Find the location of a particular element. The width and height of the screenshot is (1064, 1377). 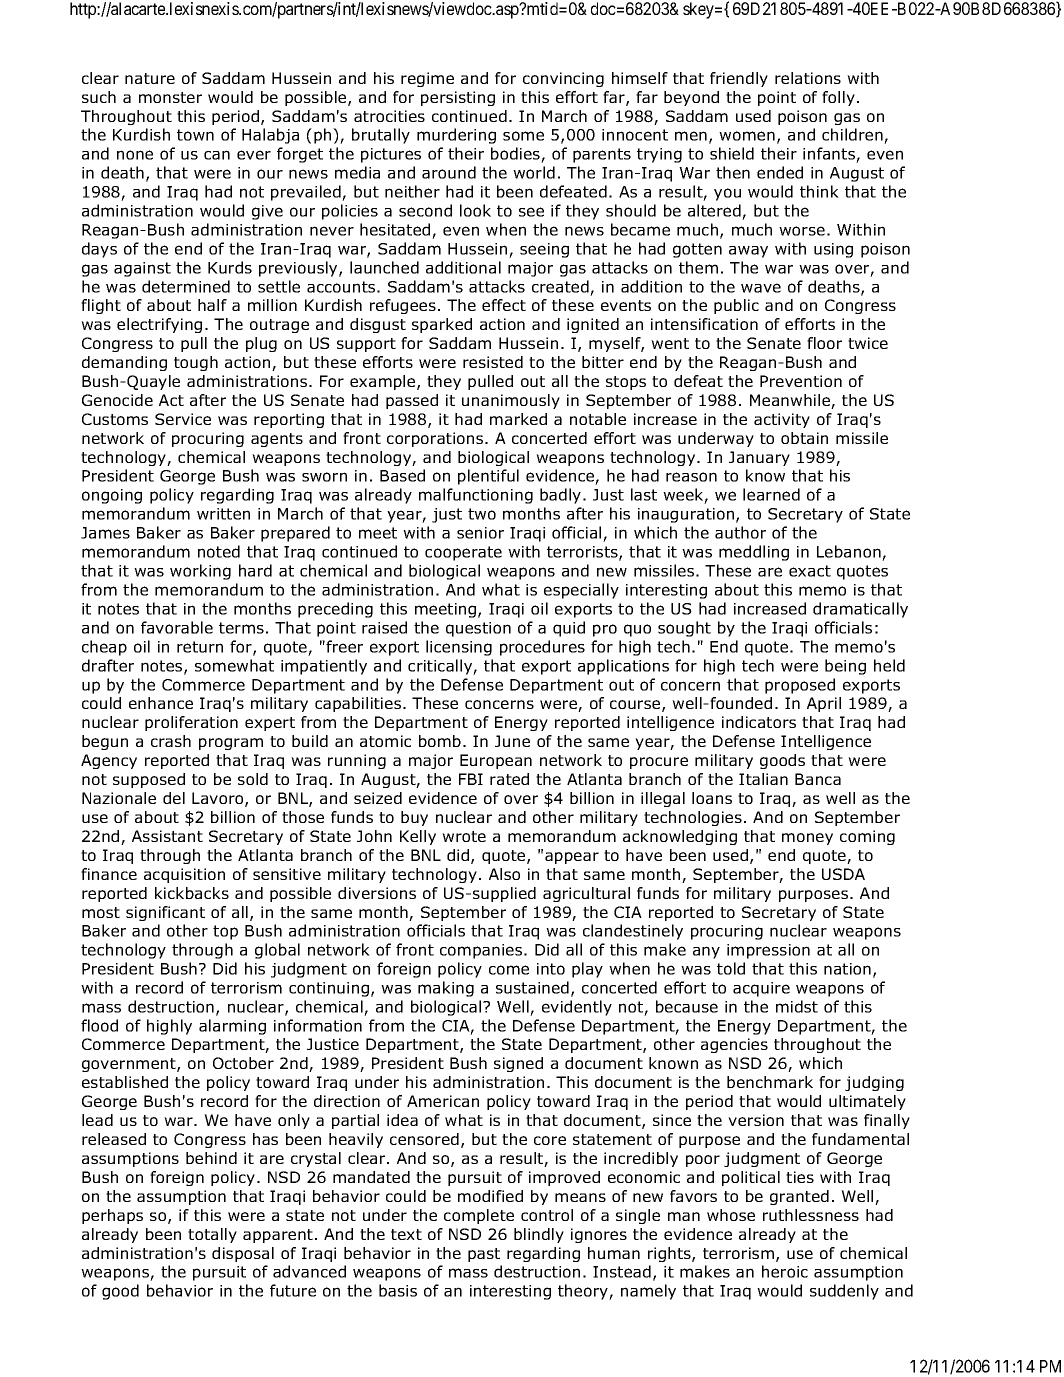

folly is located at coordinates (838, 98).
